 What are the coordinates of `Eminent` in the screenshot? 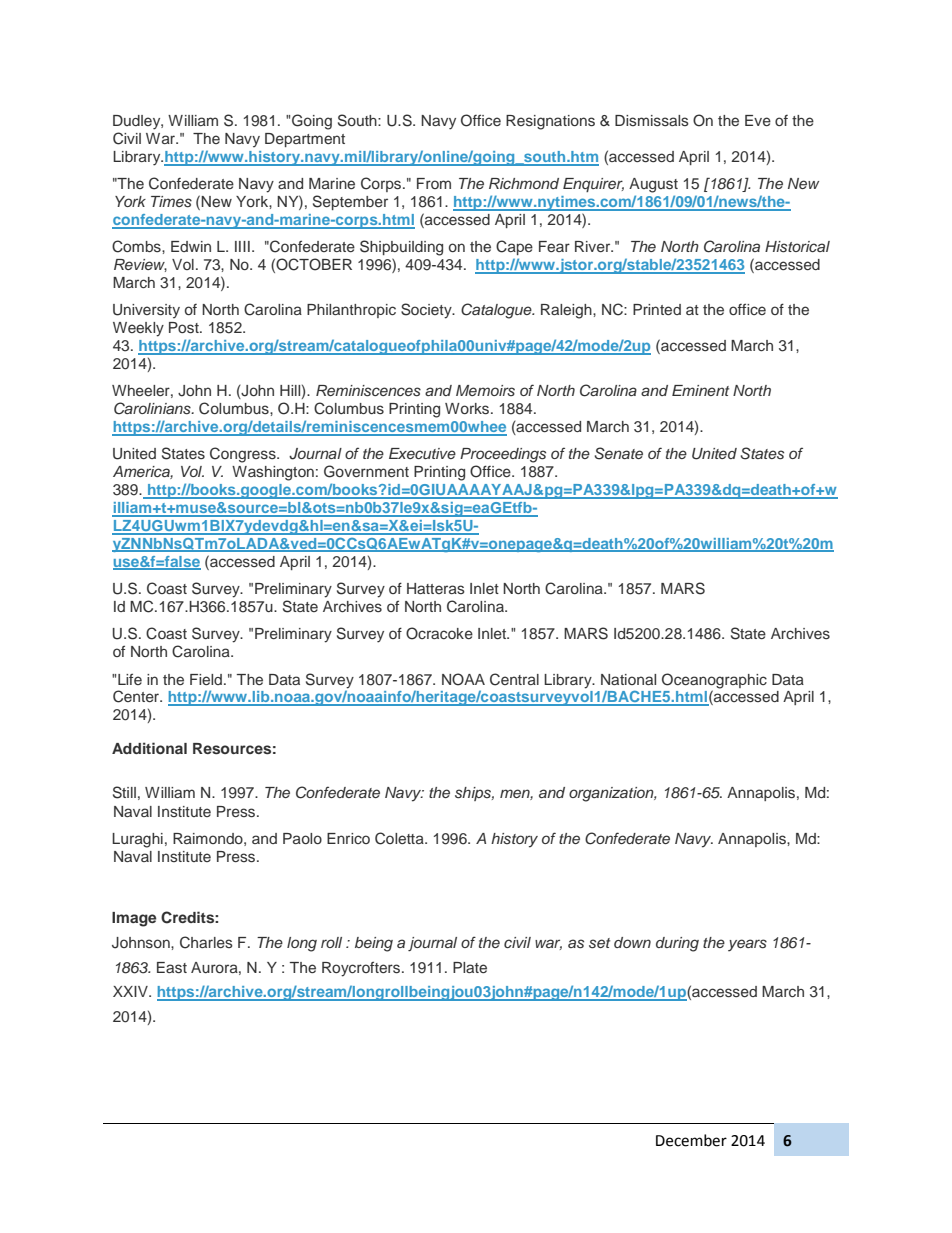 It's located at (700, 390).
